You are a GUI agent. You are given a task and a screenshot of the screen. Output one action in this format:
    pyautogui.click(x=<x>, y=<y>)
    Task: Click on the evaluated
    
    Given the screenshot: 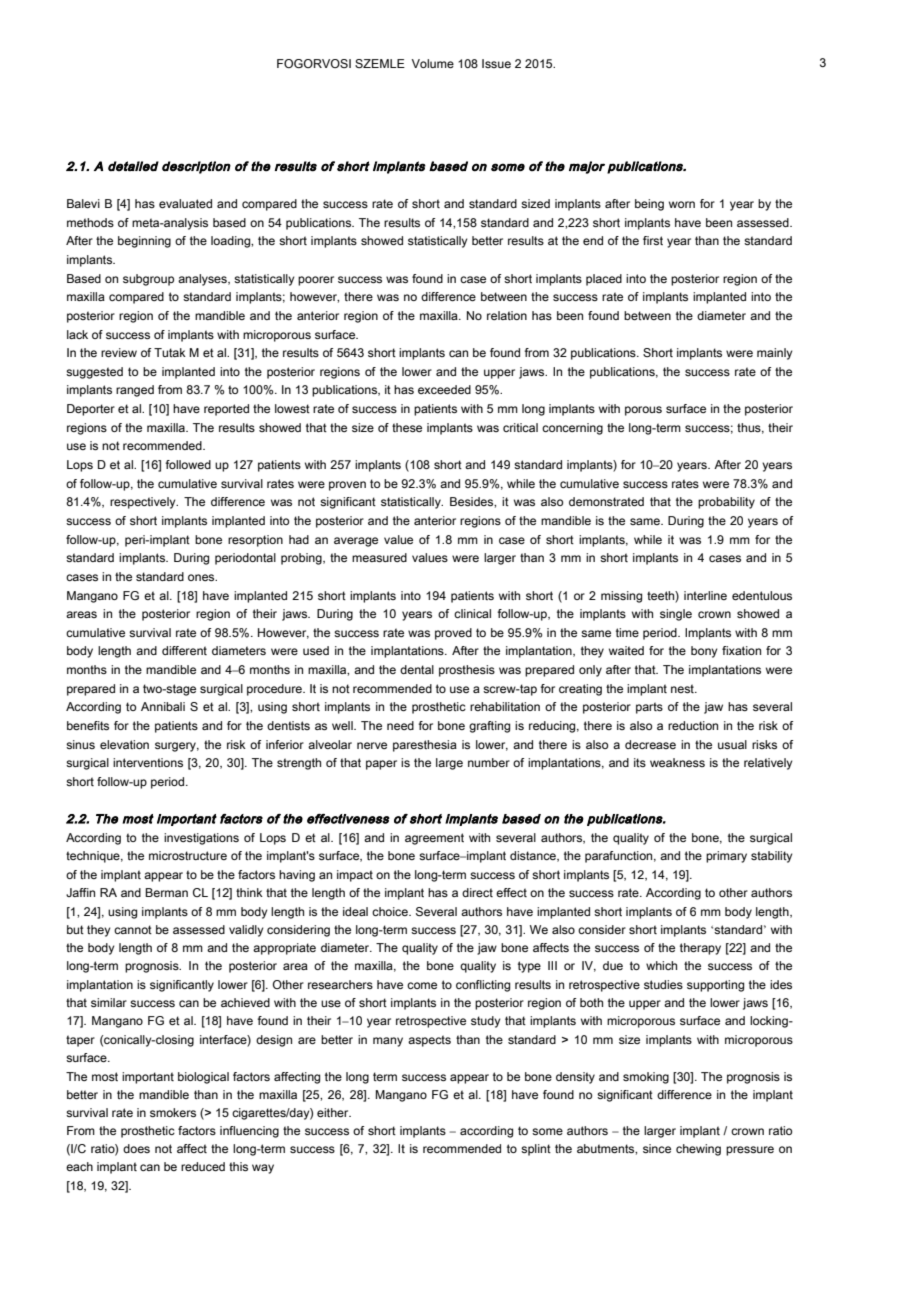 What is the action you would take?
    pyautogui.click(x=185, y=203)
